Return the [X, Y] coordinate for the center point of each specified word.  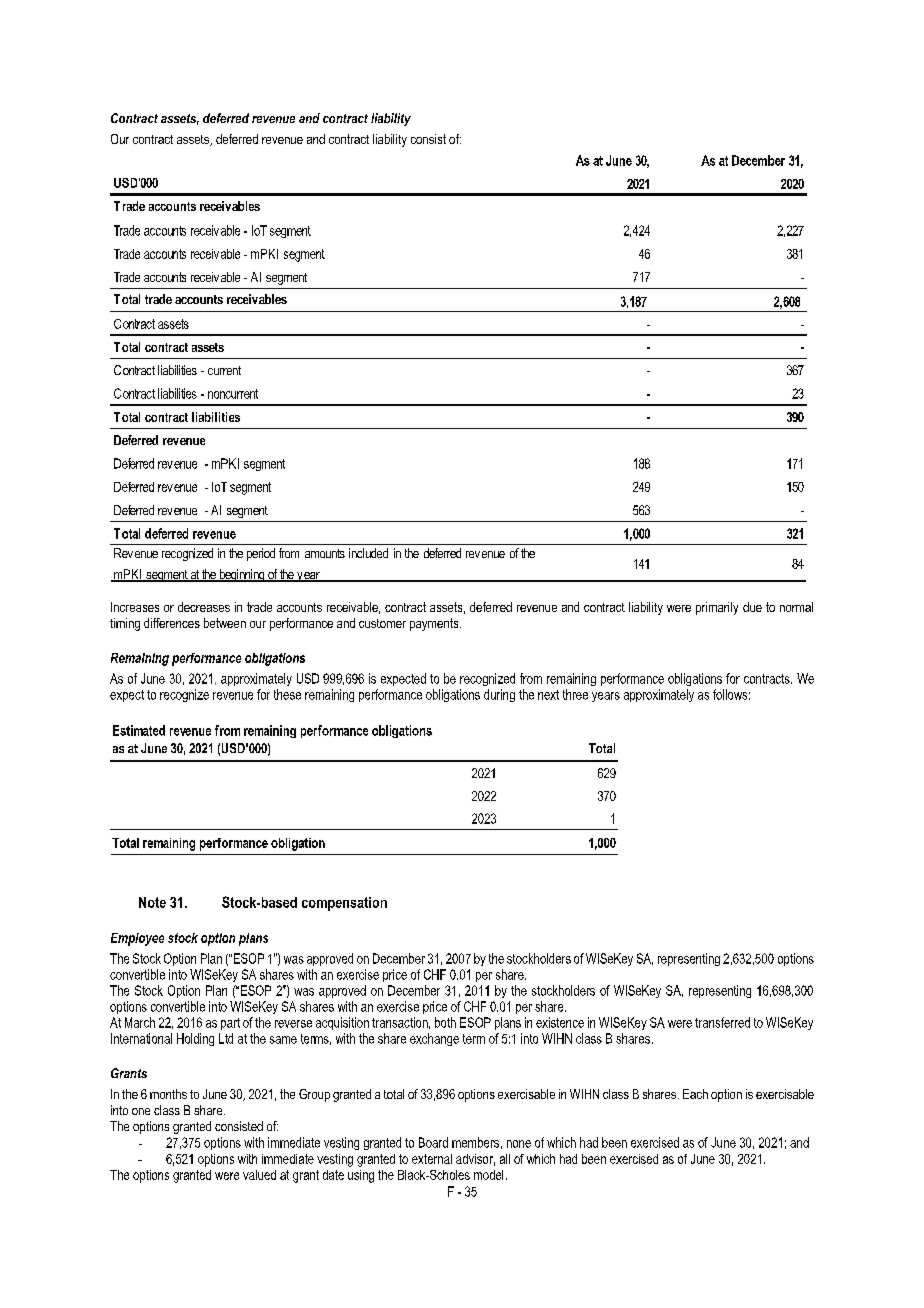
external [432, 1159]
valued [259, 1175]
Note [152, 902]
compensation [344, 904]
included [368, 553]
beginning [242, 575]
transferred [722, 1022]
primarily [717, 608]
